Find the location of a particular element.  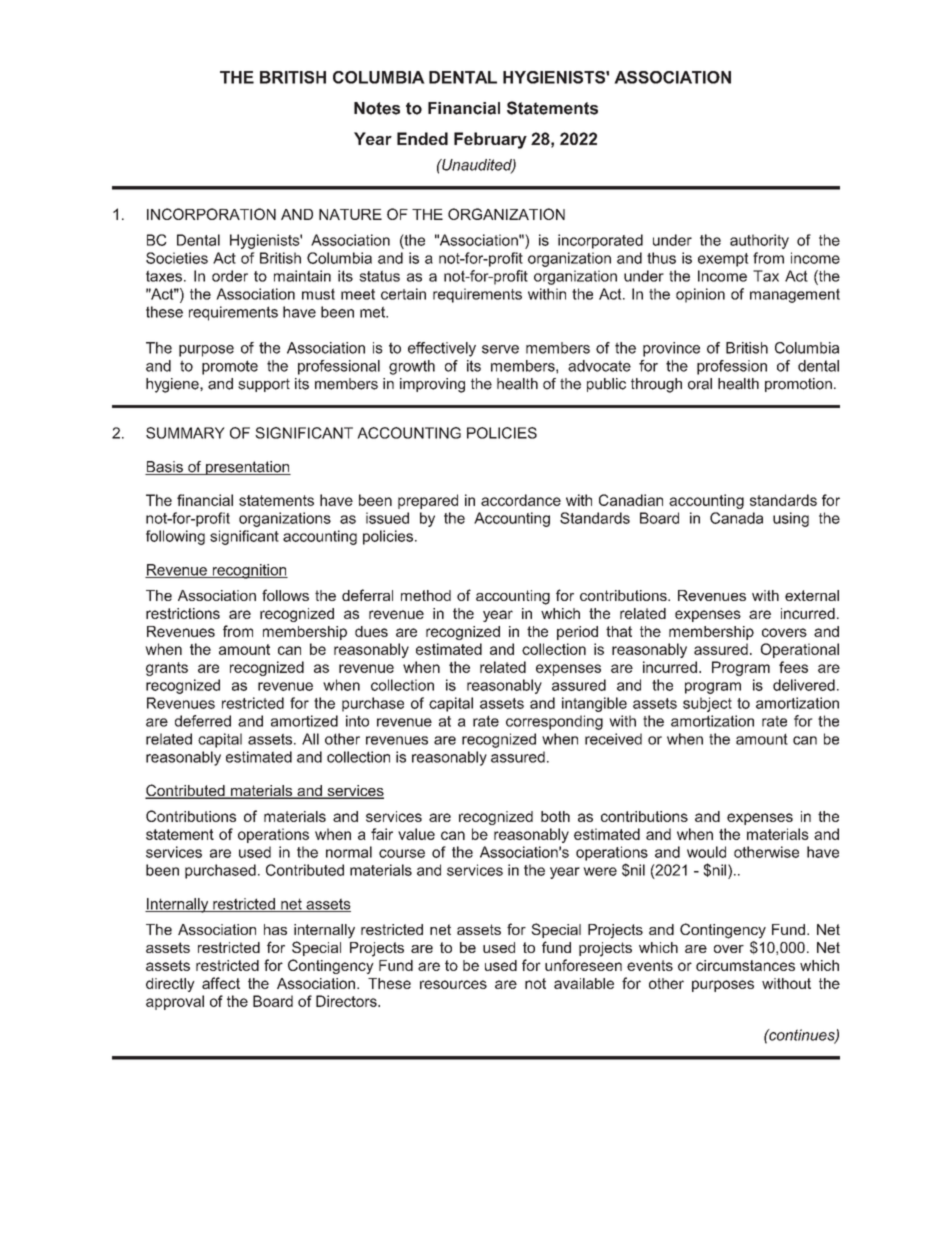

subject is located at coordinates (707, 704).
